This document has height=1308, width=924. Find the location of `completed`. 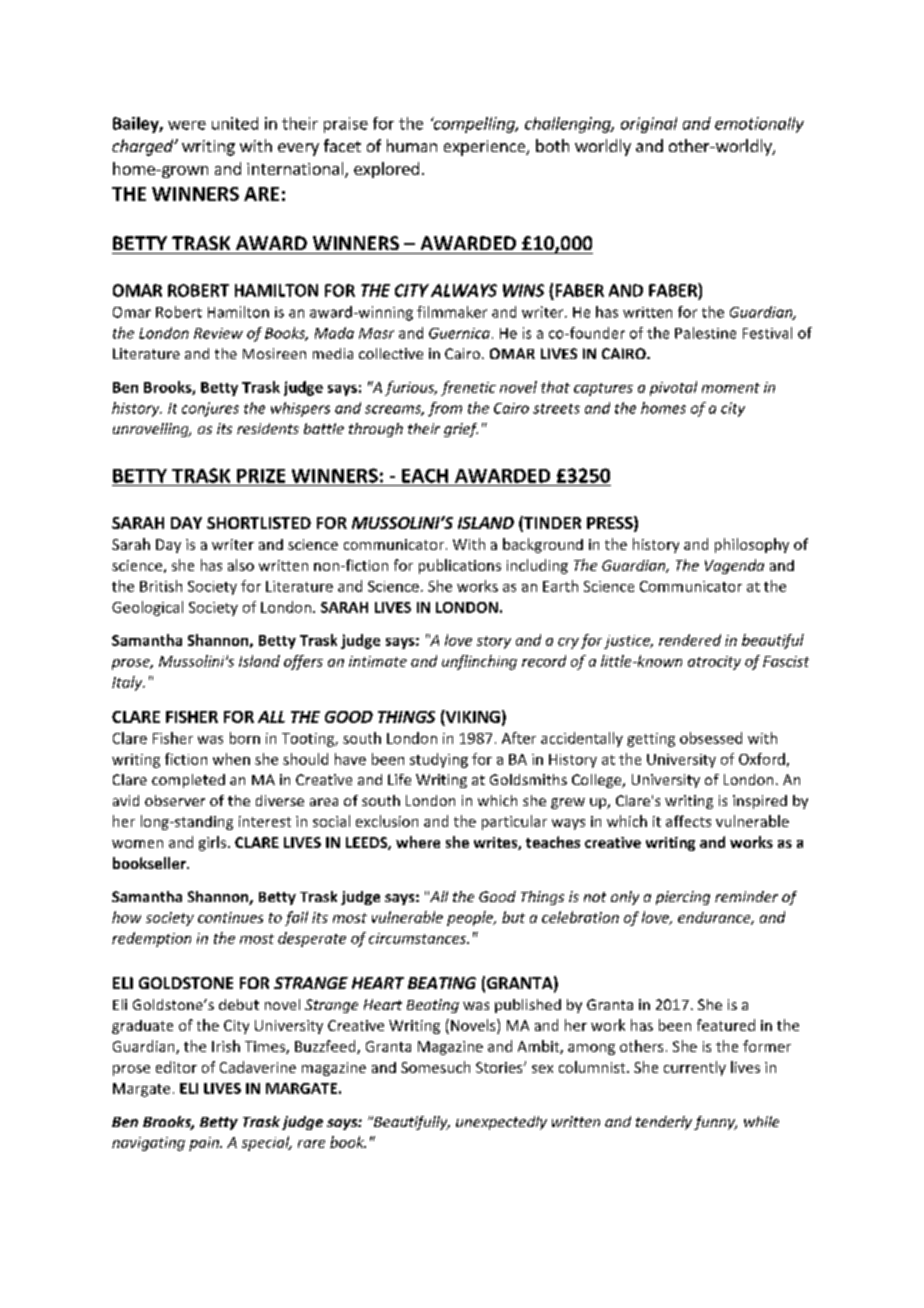

completed is located at coordinates (188, 781).
